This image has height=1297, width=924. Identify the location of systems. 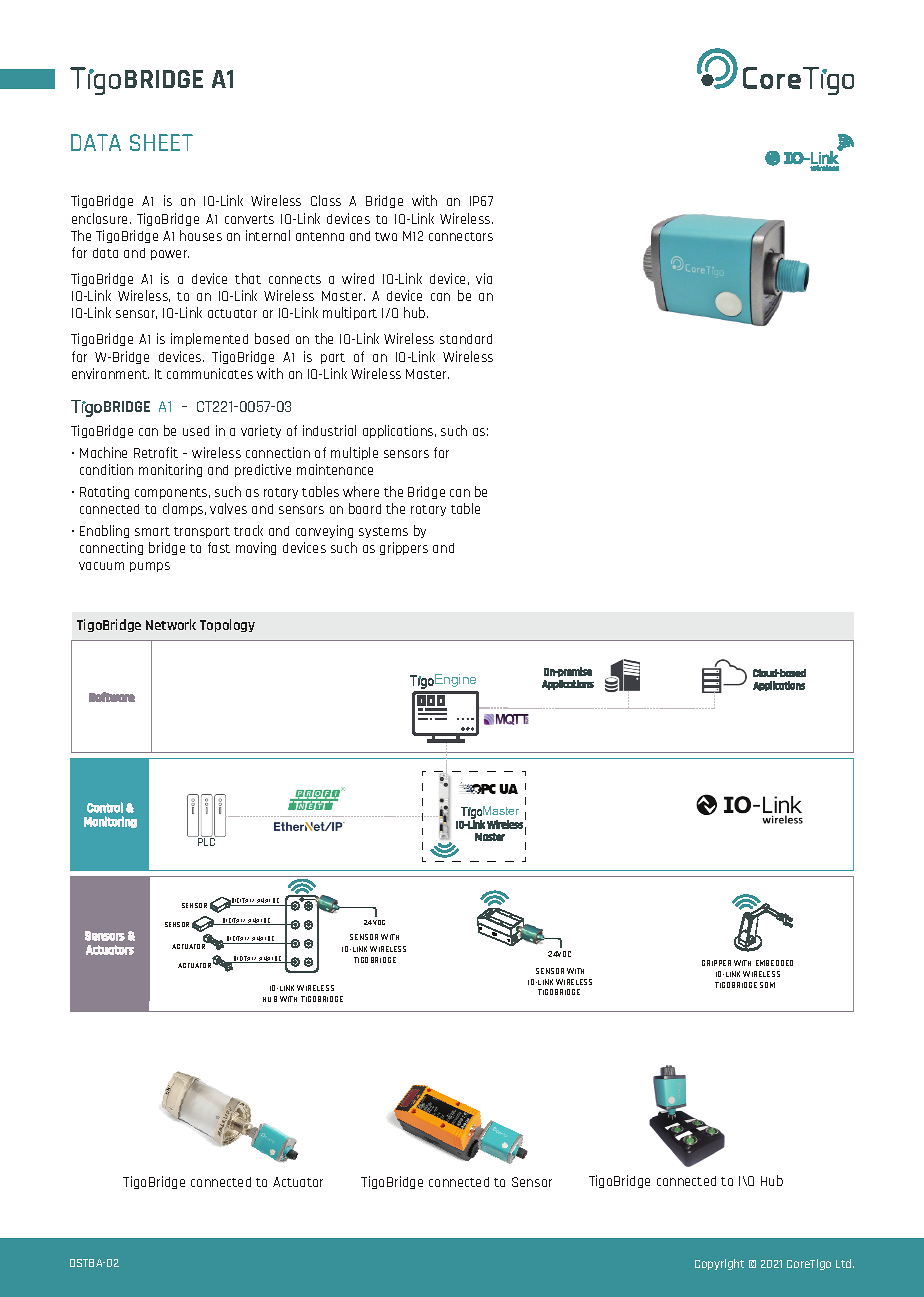
(383, 532).
